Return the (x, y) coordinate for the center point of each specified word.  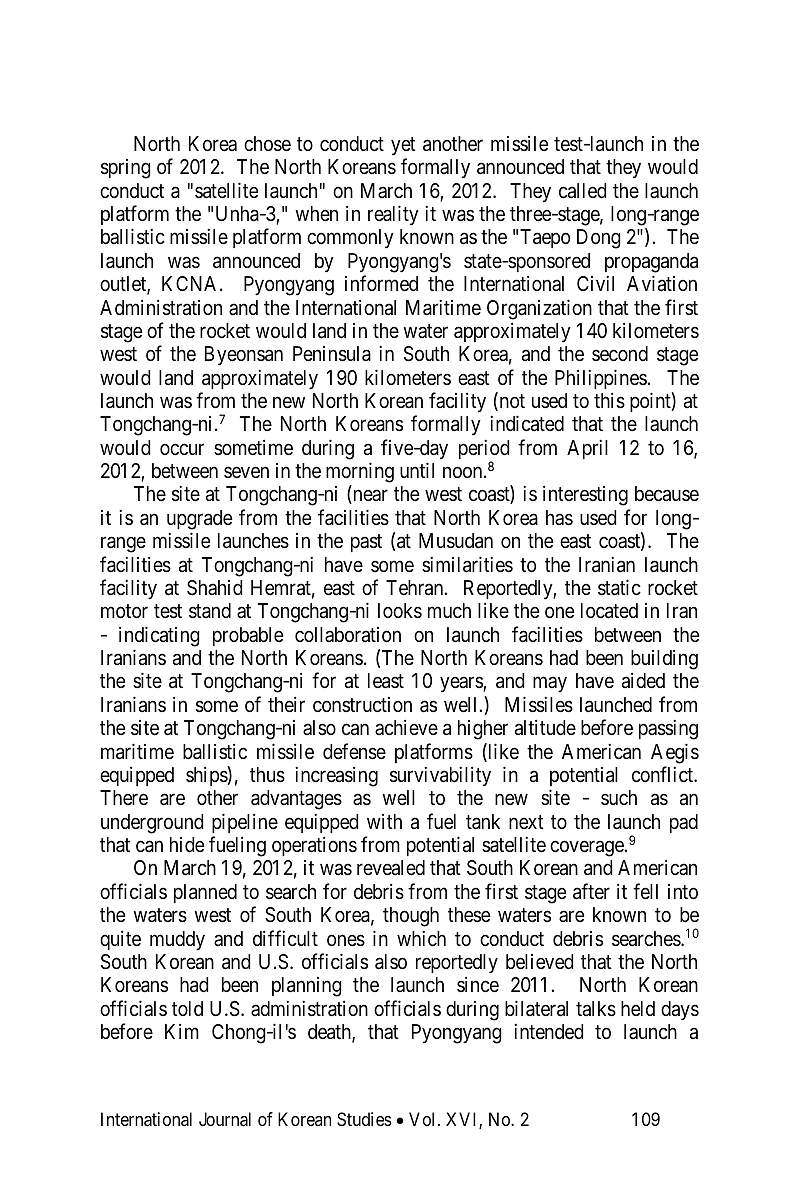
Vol (424, 1119)
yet (403, 146)
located (609, 611)
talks (596, 1009)
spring (126, 169)
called (582, 191)
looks (400, 611)
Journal (225, 1119)
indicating (159, 636)
